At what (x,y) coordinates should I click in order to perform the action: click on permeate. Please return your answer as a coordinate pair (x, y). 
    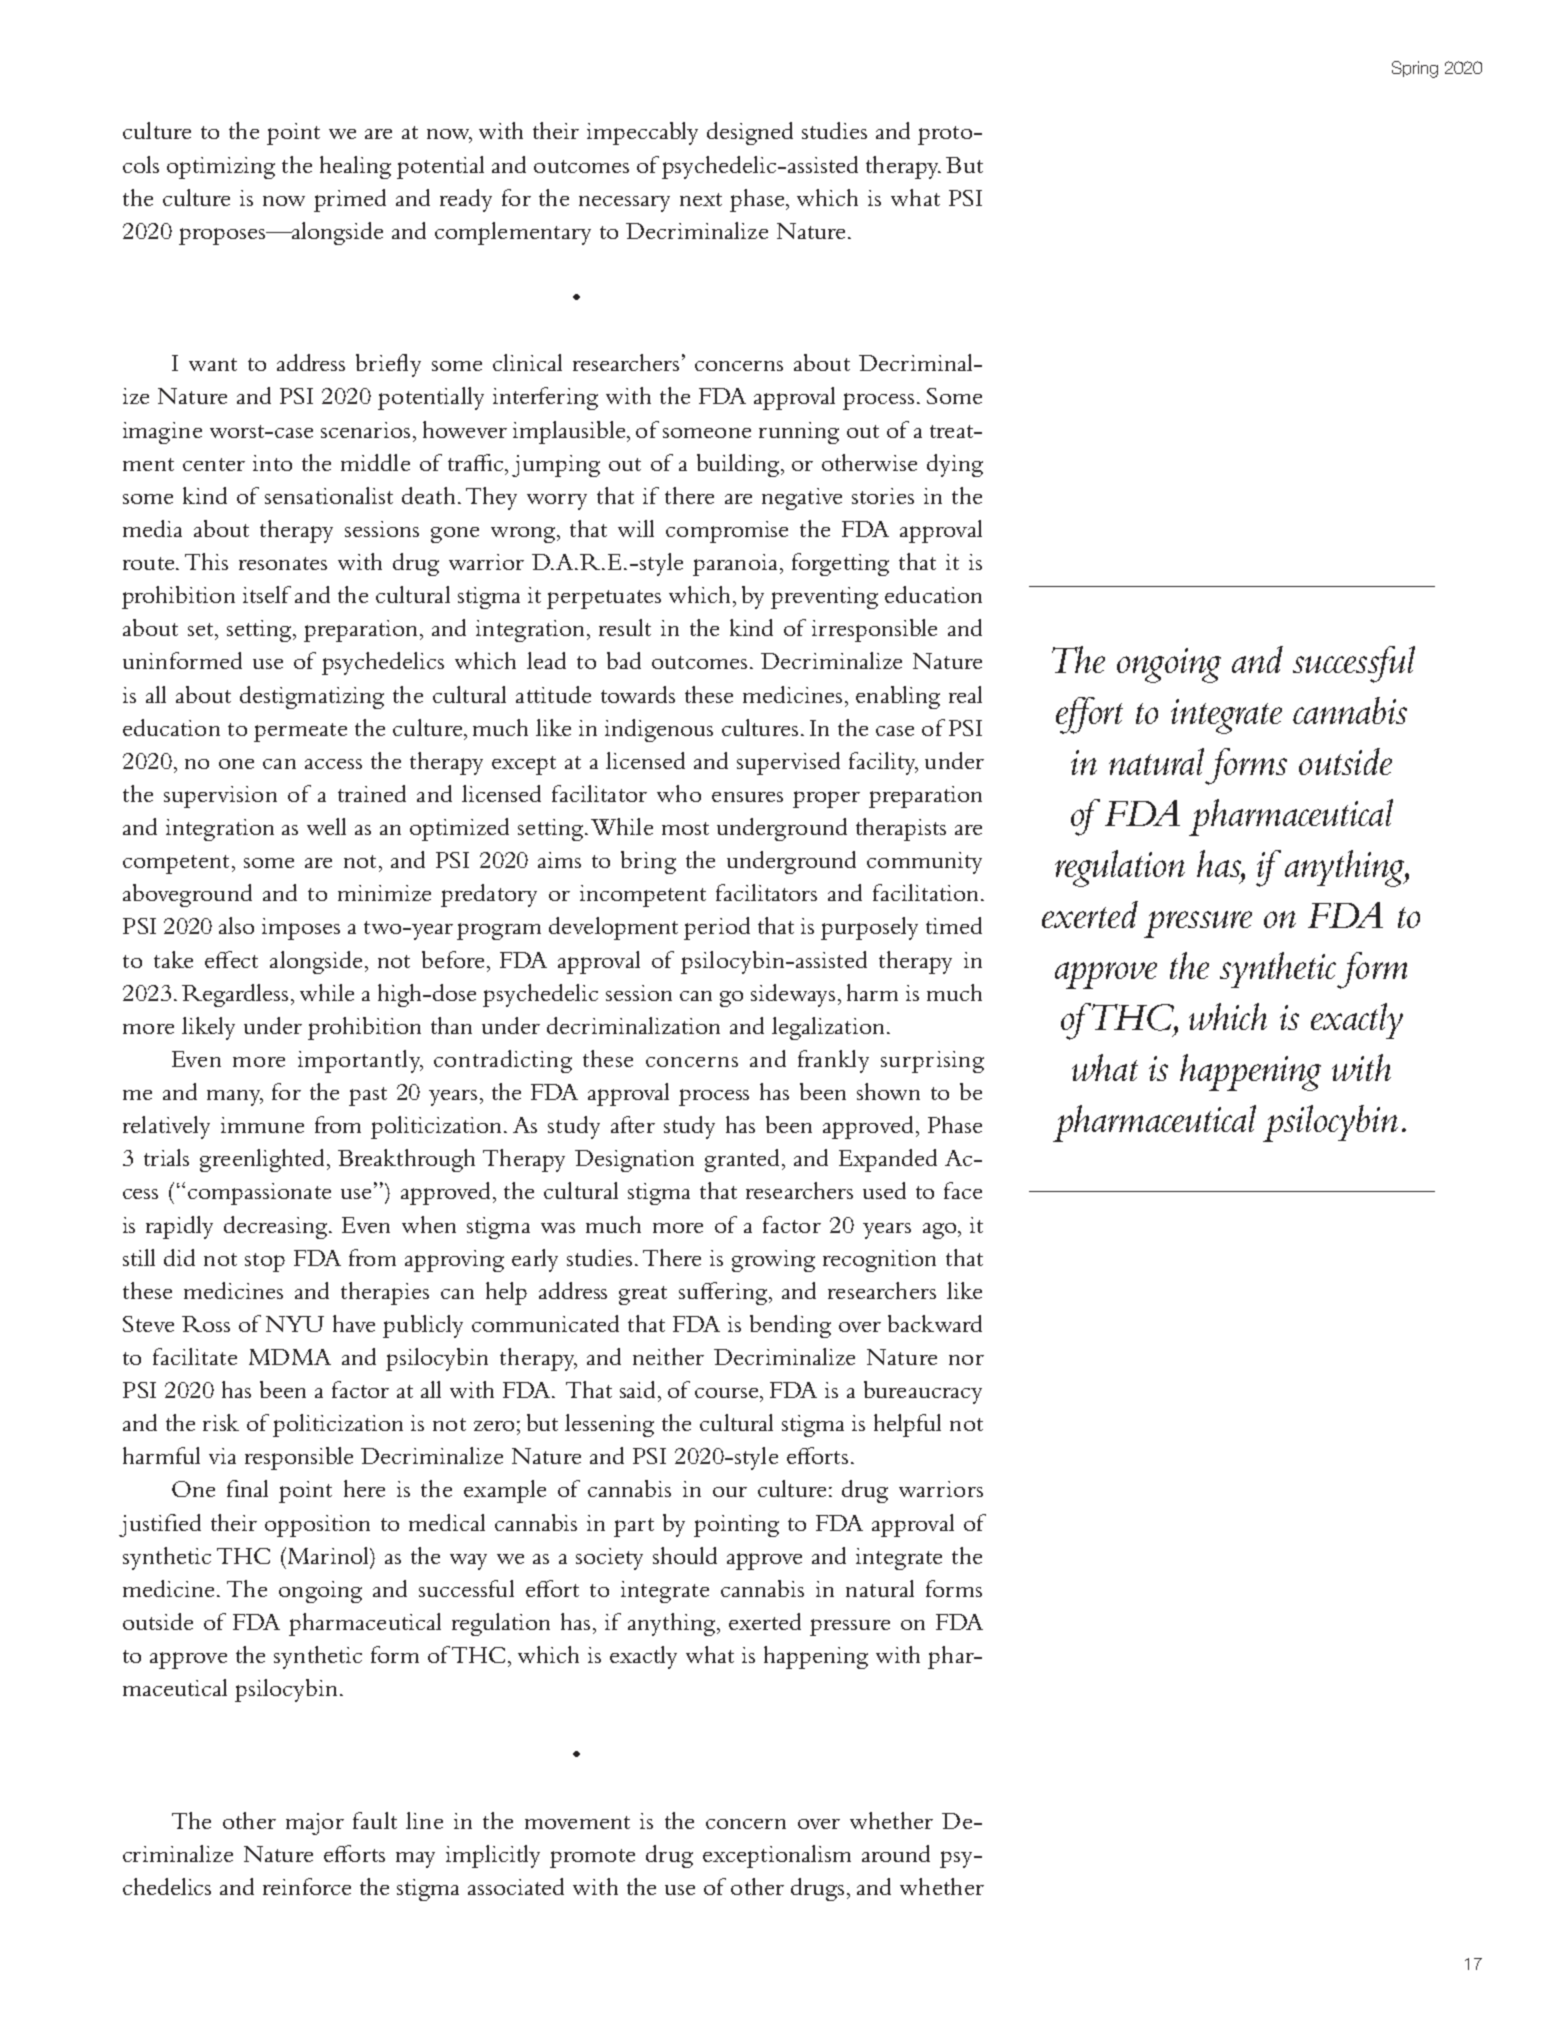
    Looking at the image, I should click on (300, 732).
